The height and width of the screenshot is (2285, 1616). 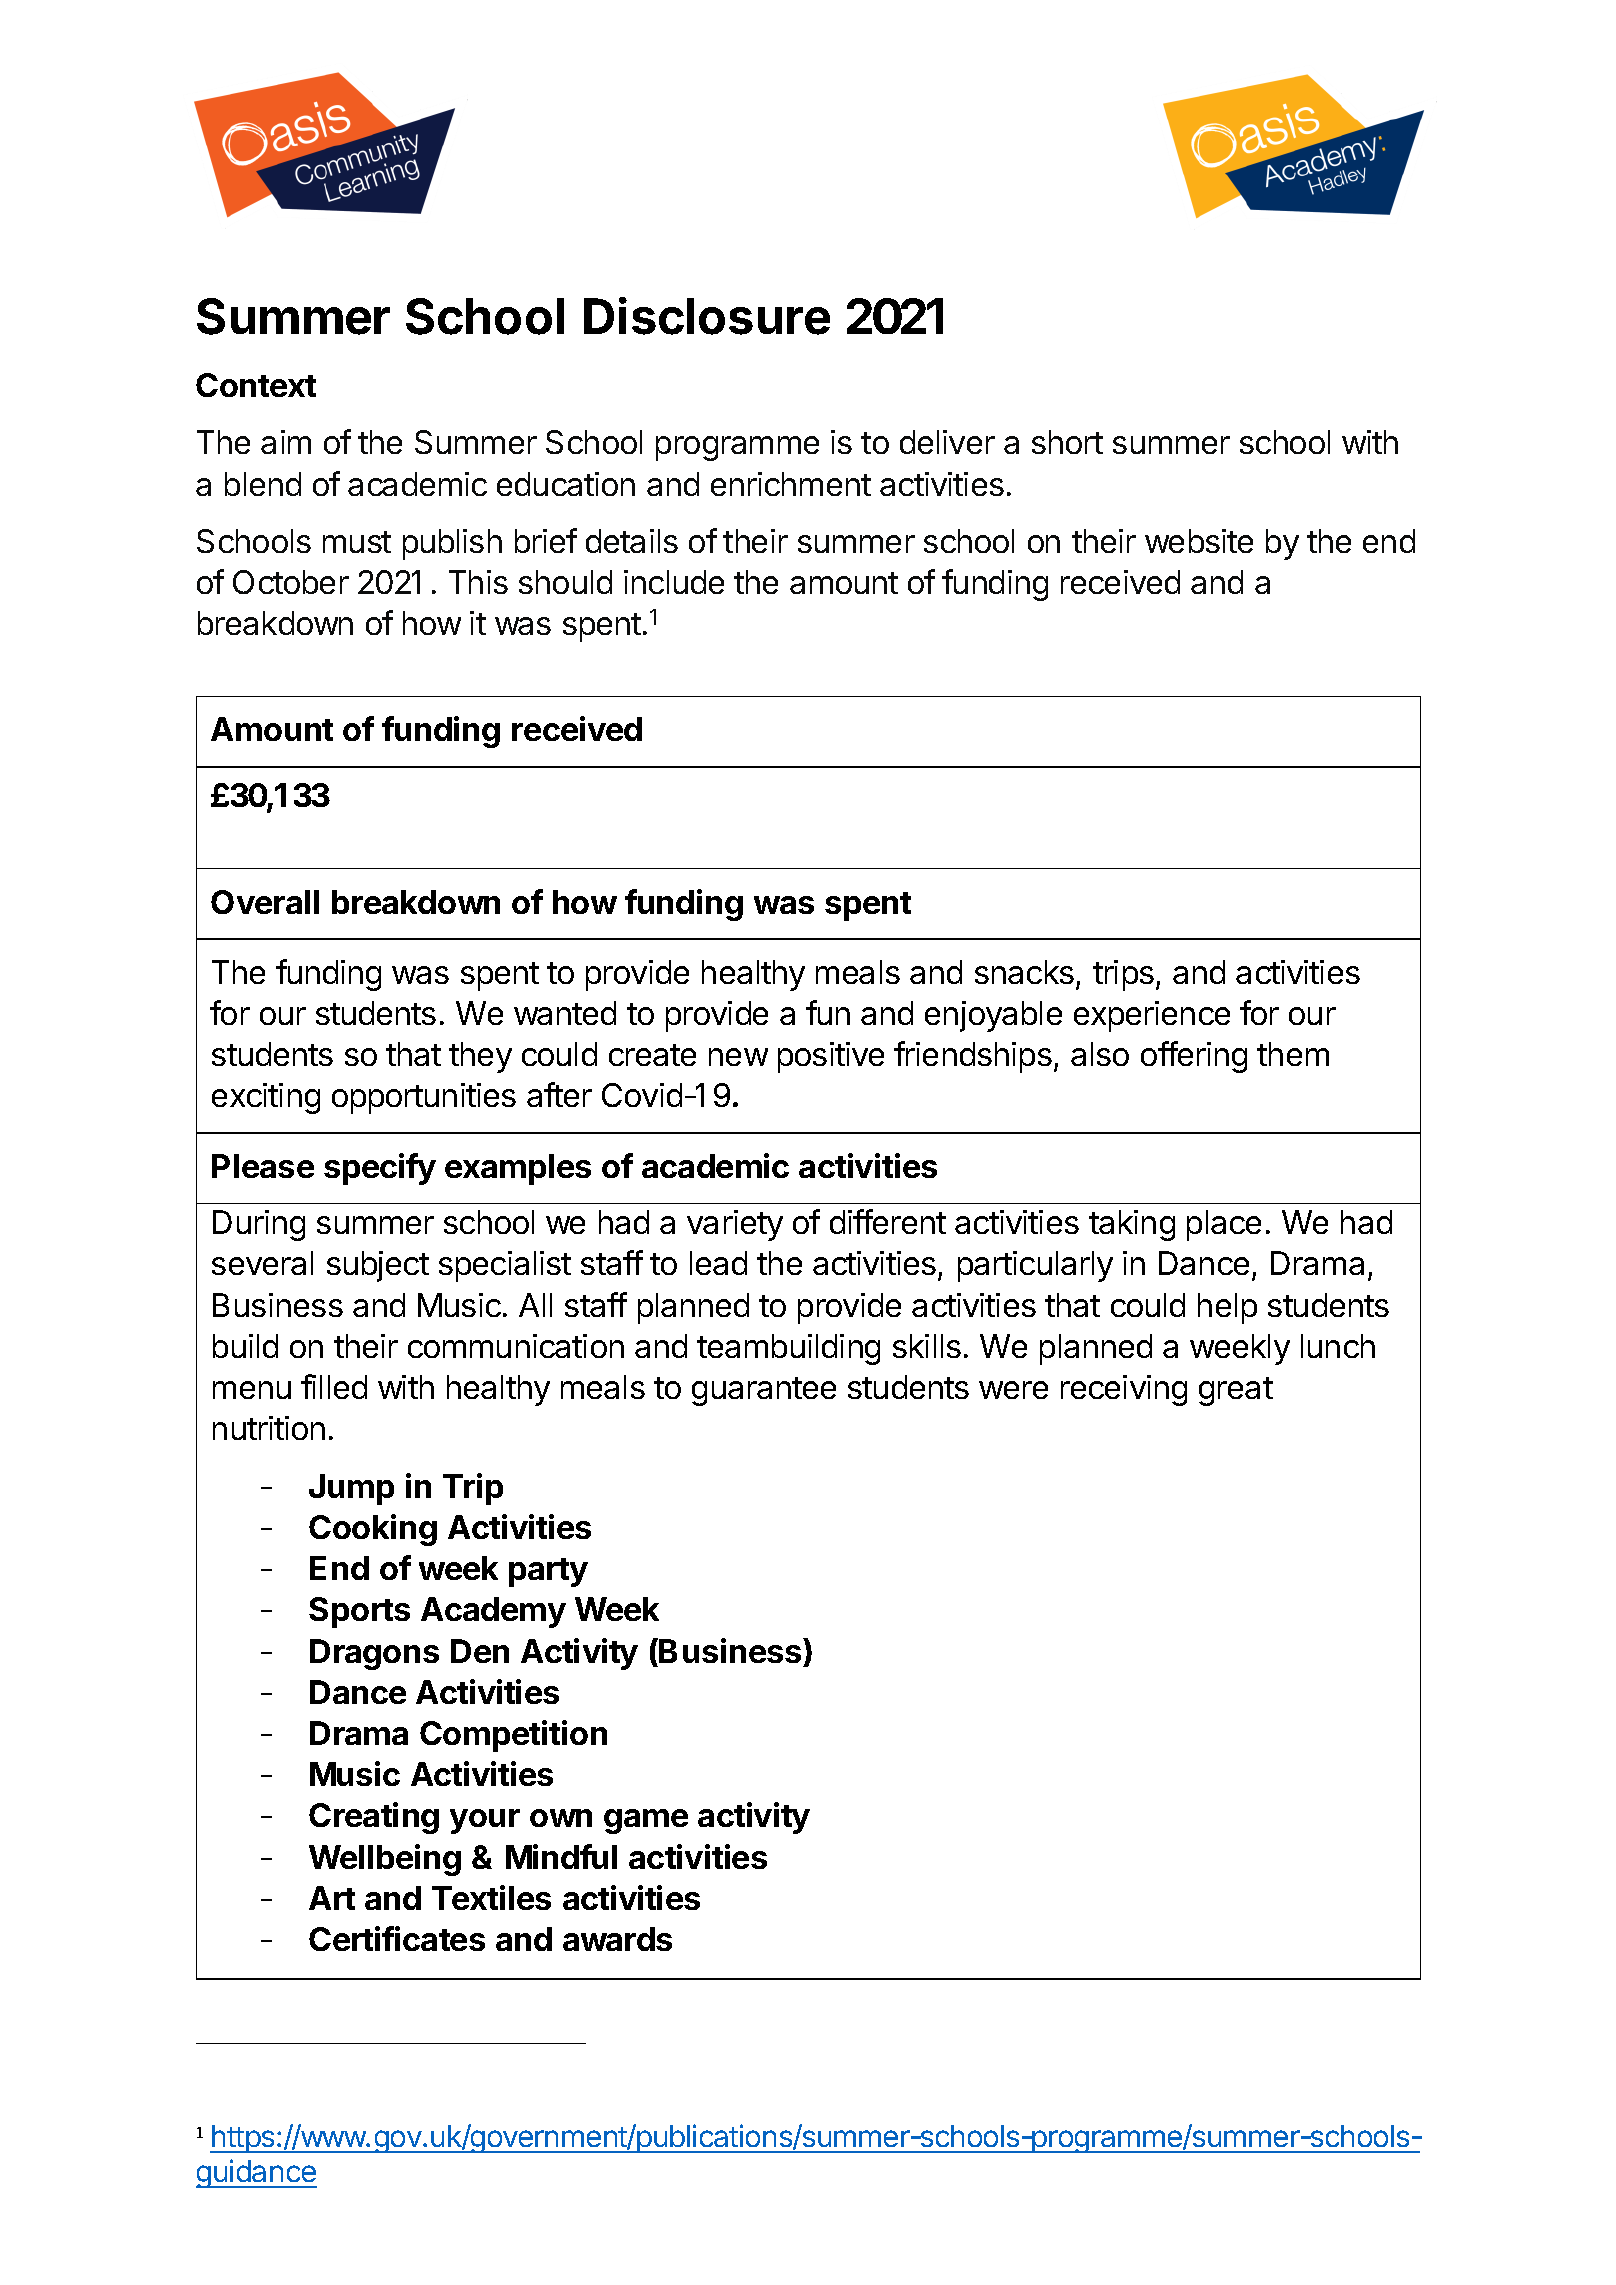 What do you see at coordinates (265, 902) in the screenshot?
I see `Overall` at bounding box center [265, 902].
